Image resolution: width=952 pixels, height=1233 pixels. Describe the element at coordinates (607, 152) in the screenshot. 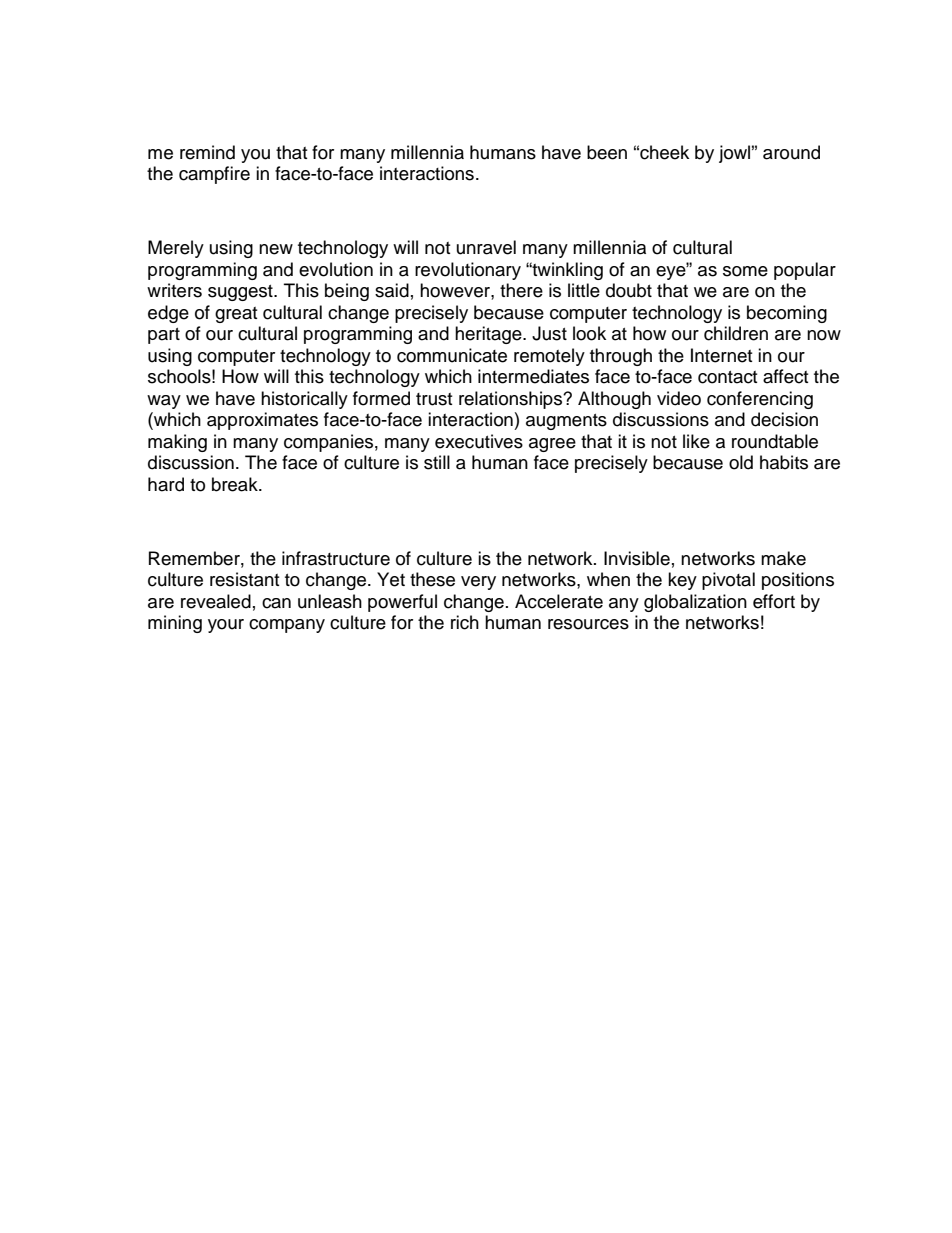

I see `been` at that location.
